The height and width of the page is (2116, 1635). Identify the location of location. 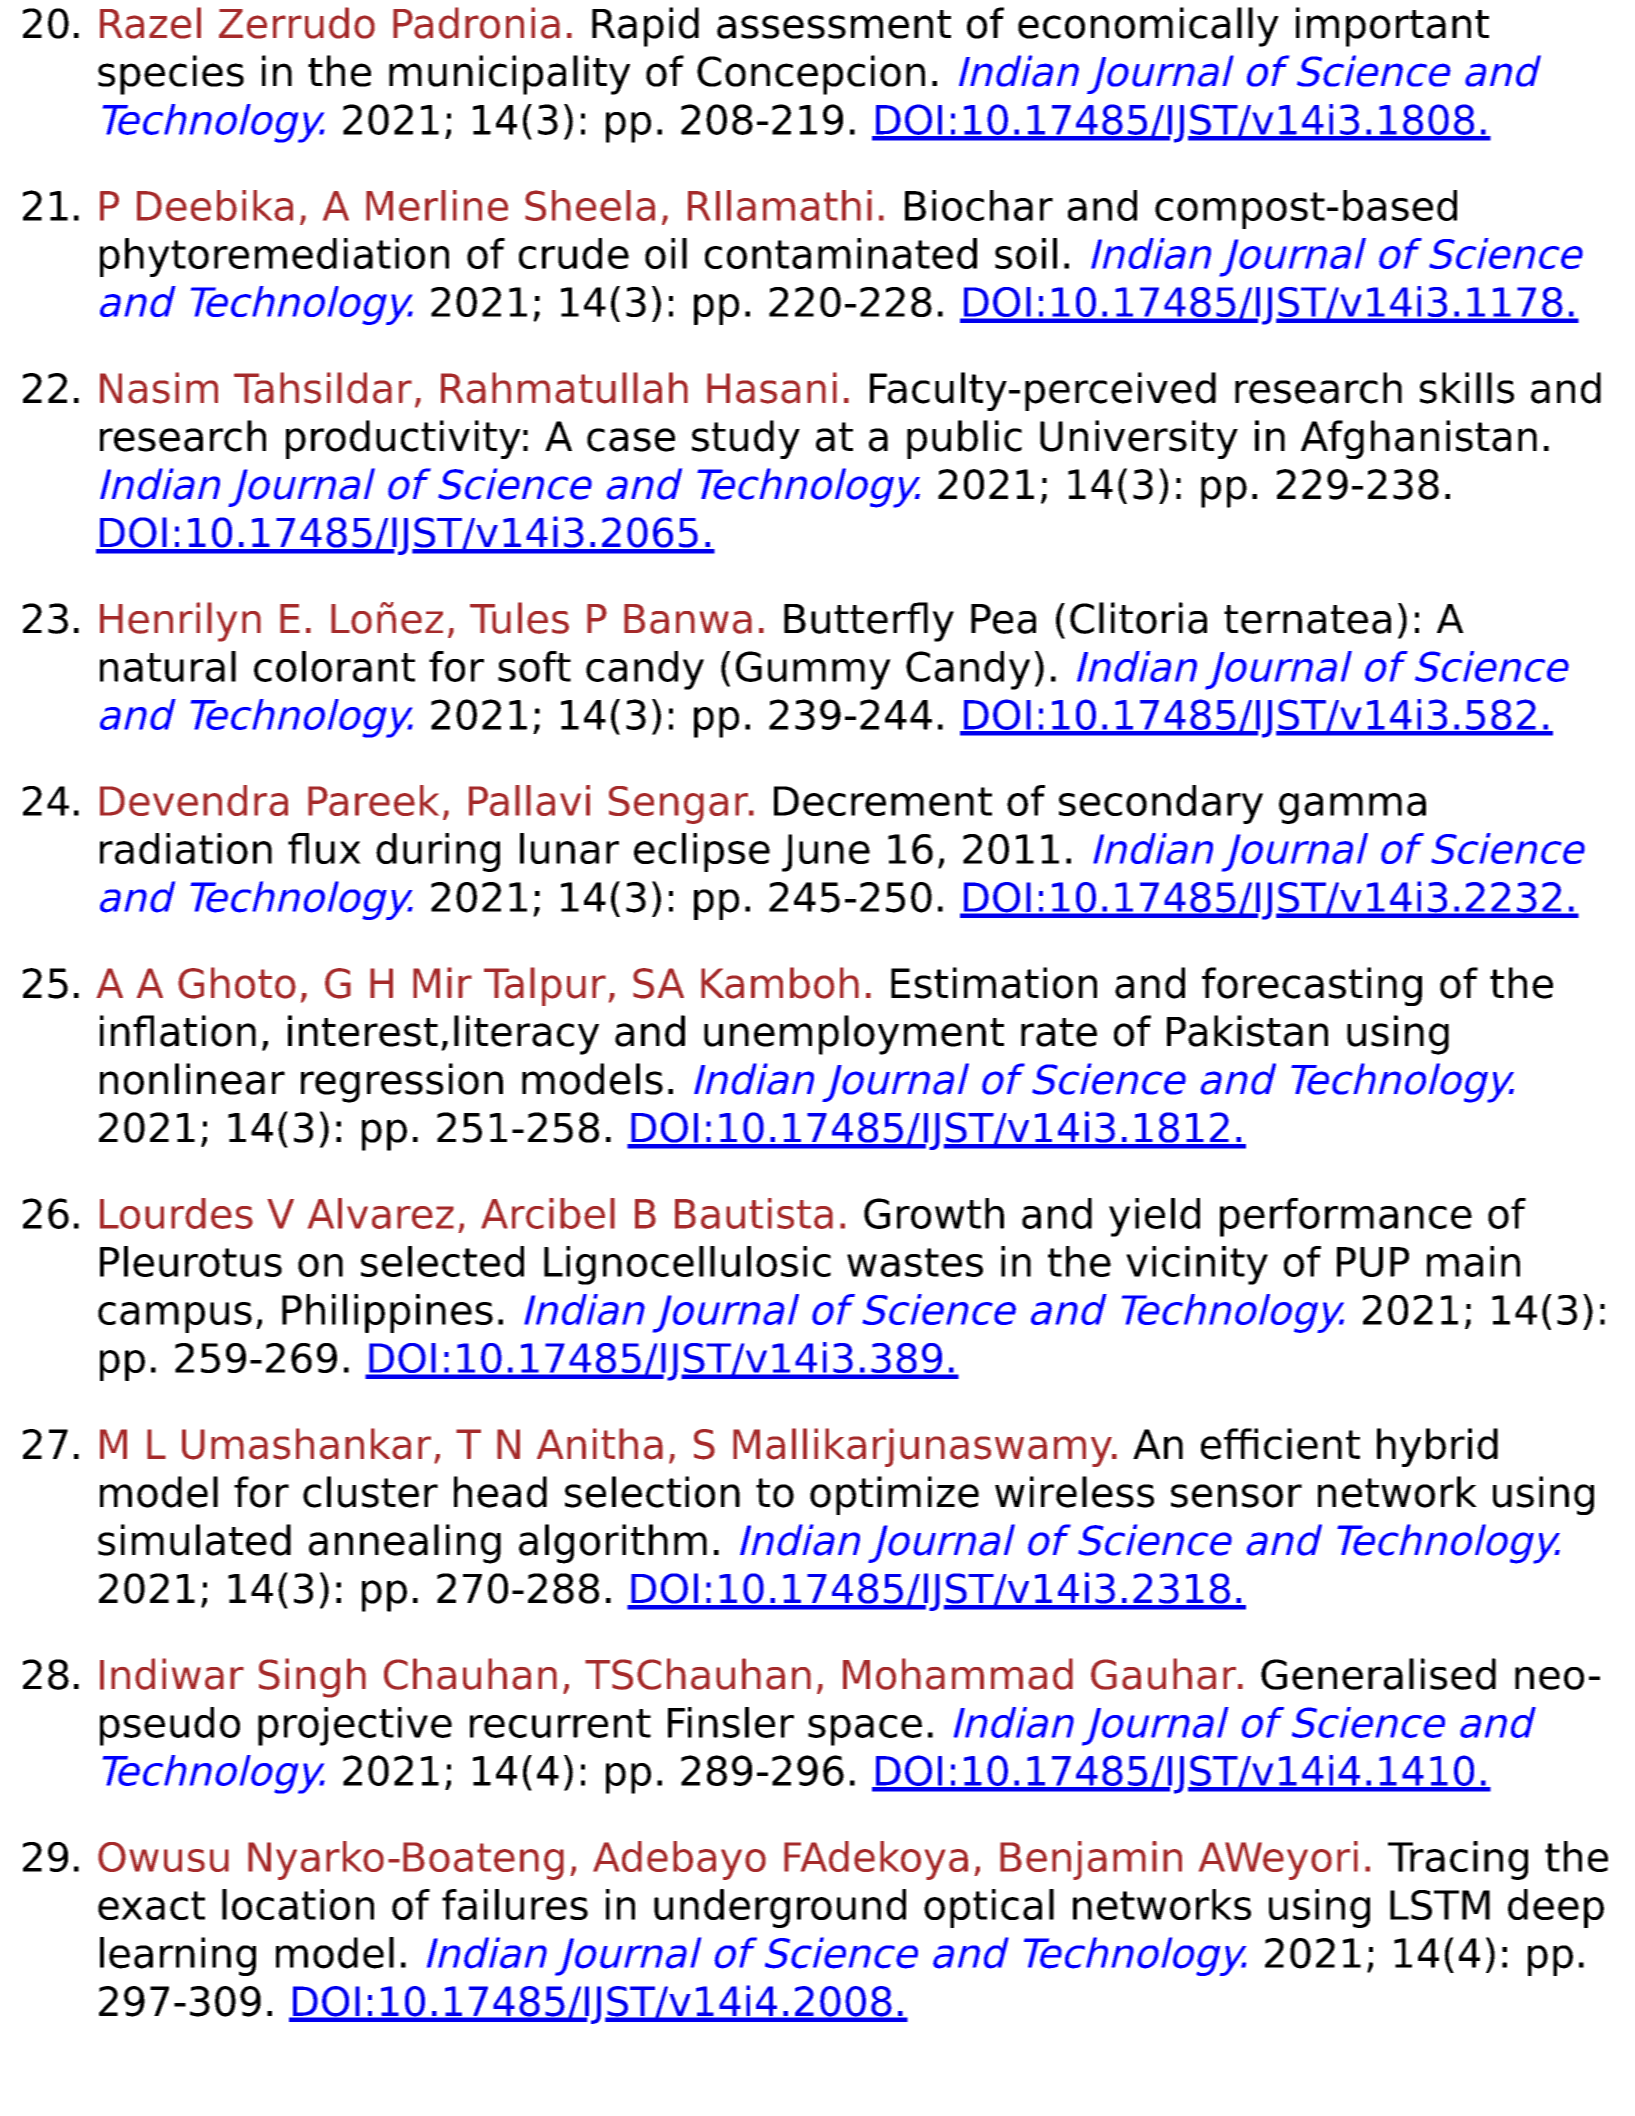
(298, 1904).
